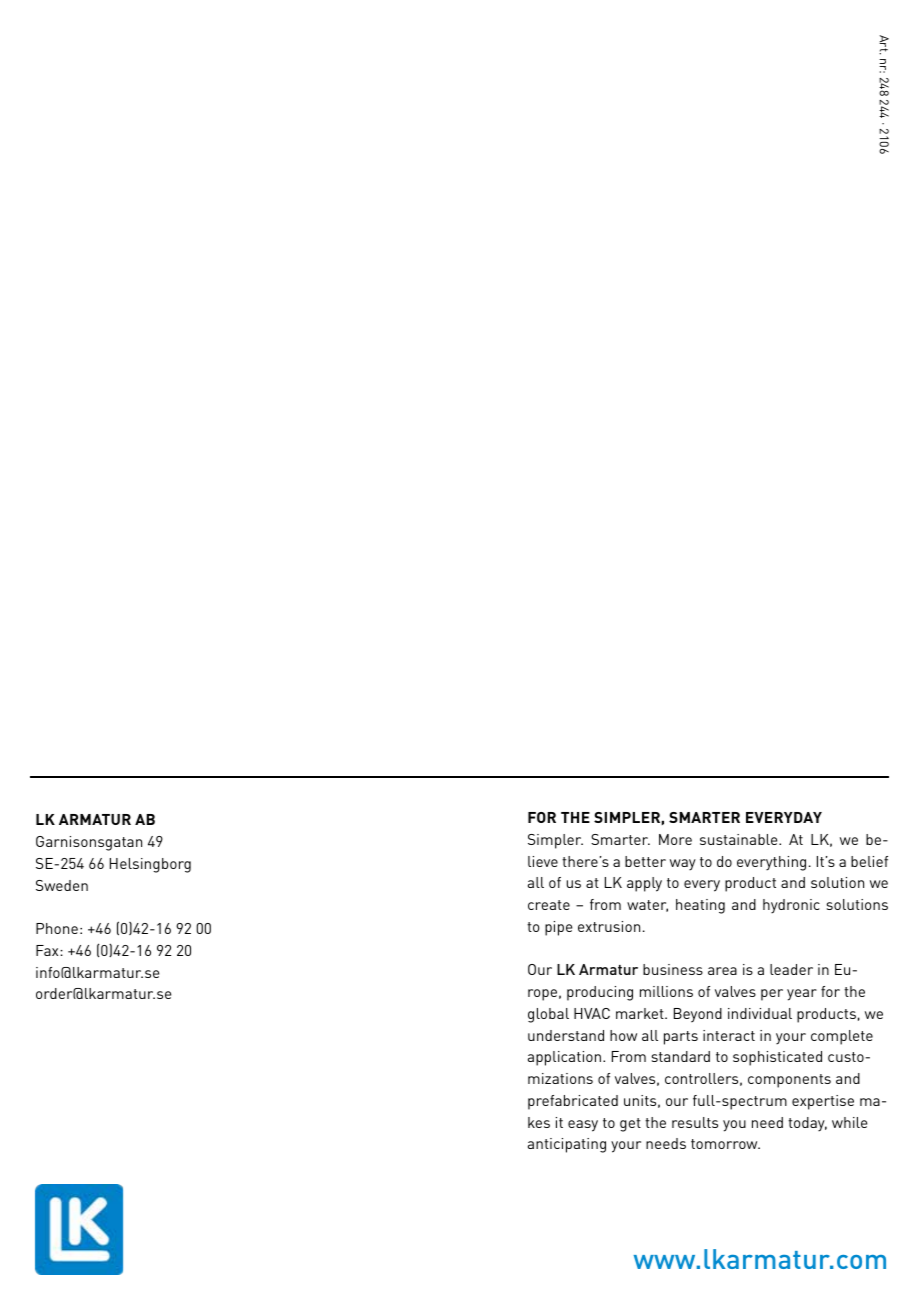 This image has height=1308, width=924. What do you see at coordinates (567, 1145) in the image?
I see `anticipating` at bounding box center [567, 1145].
